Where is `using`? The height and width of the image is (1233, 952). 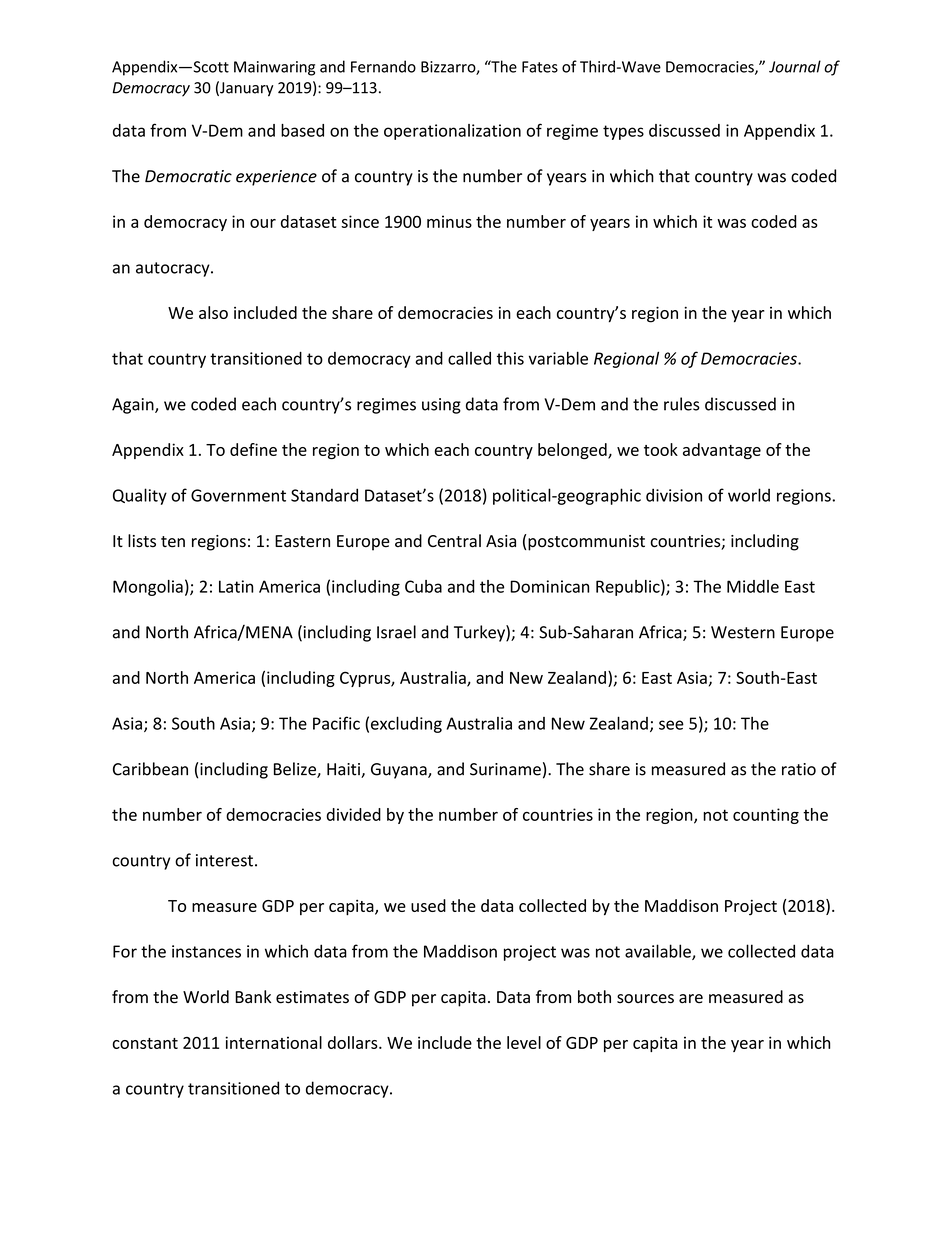
using is located at coordinates (441, 406).
